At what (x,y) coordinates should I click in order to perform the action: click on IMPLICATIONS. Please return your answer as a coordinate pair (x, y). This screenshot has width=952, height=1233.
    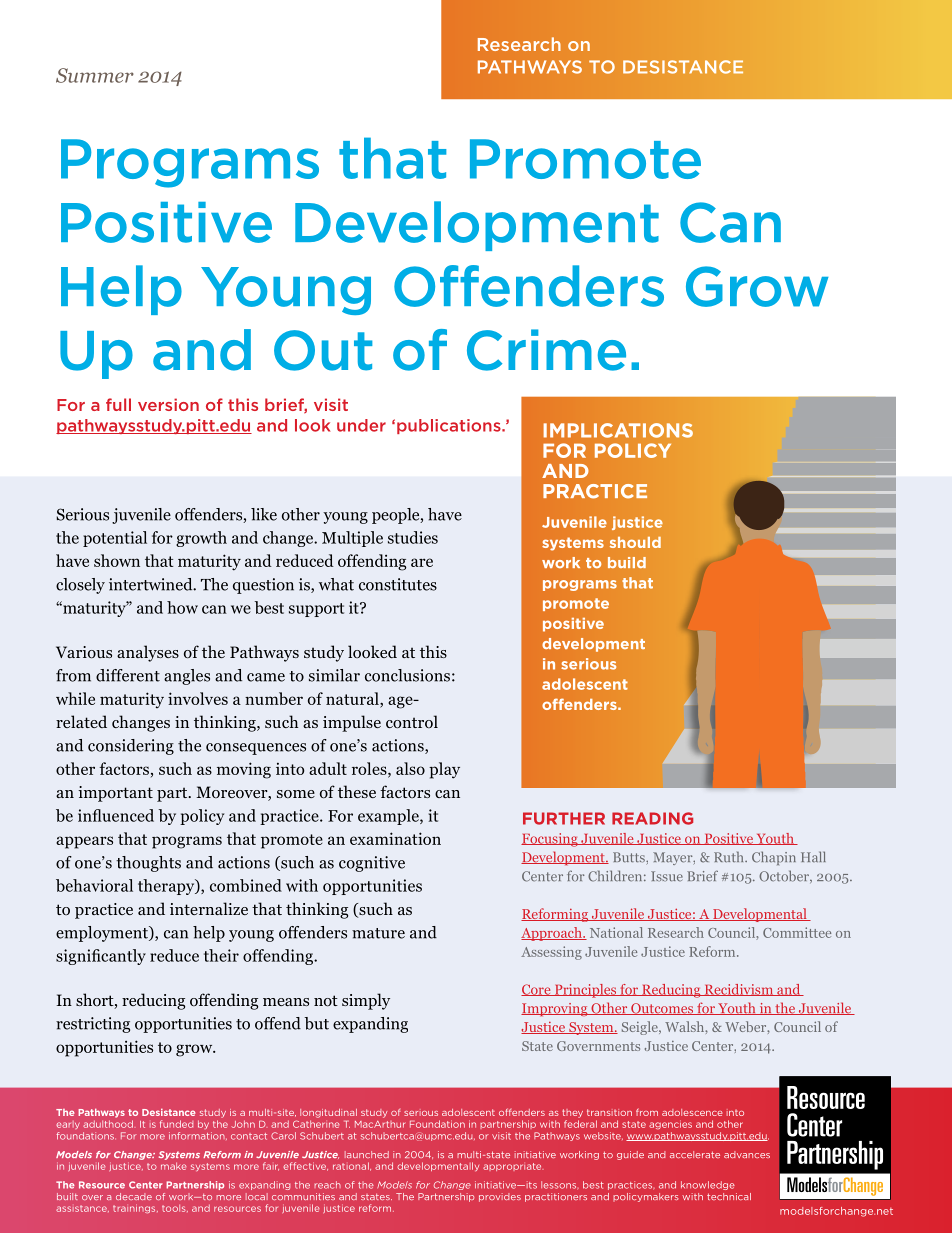
    Looking at the image, I should click on (618, 430).
